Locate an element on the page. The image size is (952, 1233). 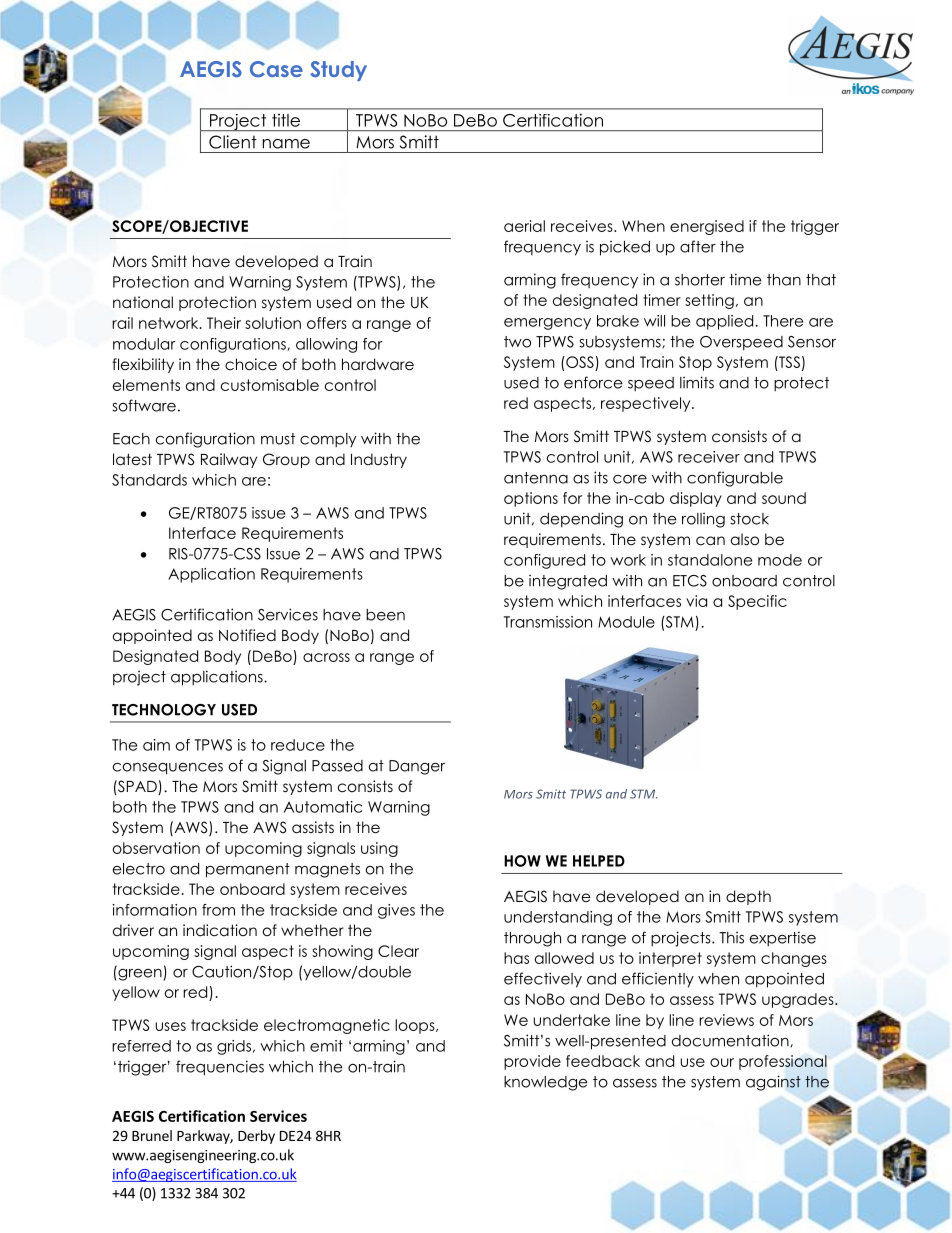
Client is located at coordinates (233, 142).
